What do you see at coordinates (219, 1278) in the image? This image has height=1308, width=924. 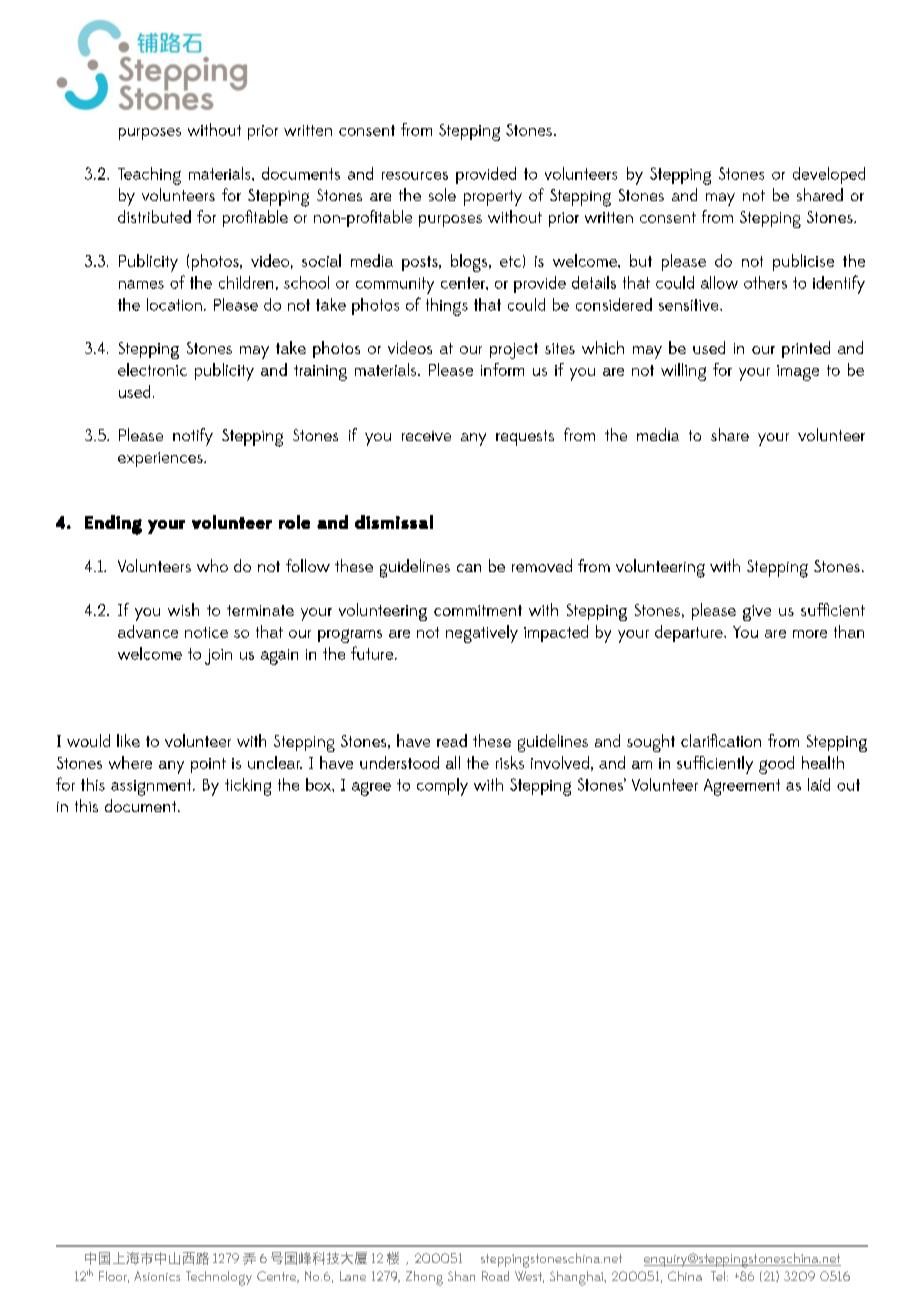 I see `Technology` at bounding box center [219, 1278].
